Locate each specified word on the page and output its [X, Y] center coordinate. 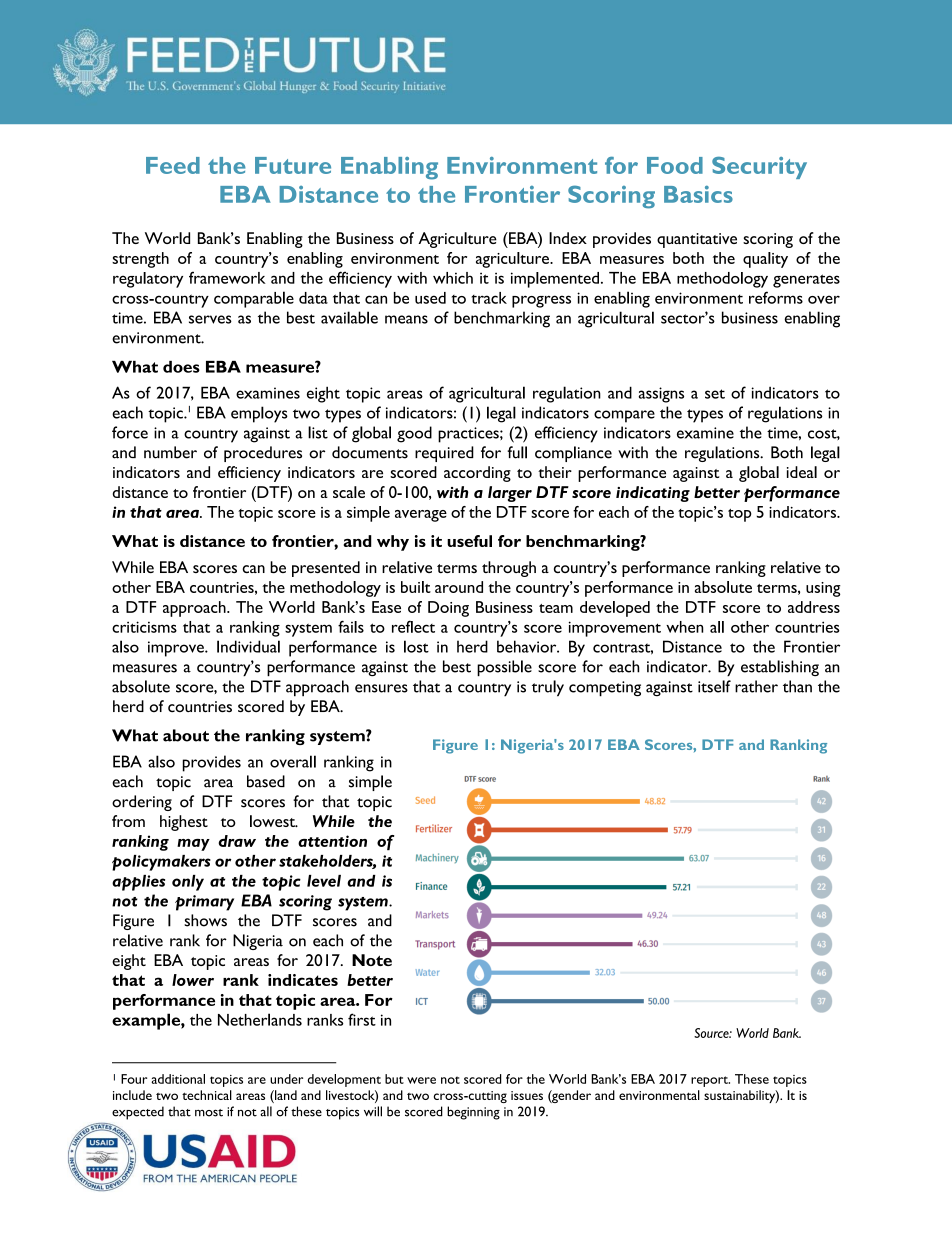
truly [548, 688]
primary [204, 903]
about [186, 735]
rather [756, 686]
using [823, 589]
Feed [173, 165]
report [710, 1081]
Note [372, 960]
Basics [698, 194]
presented [326, 569]
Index [568, 238]
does [181, 367]
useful [469, 541]
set [715, 394]
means [406, 319]
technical [207, 1095]
